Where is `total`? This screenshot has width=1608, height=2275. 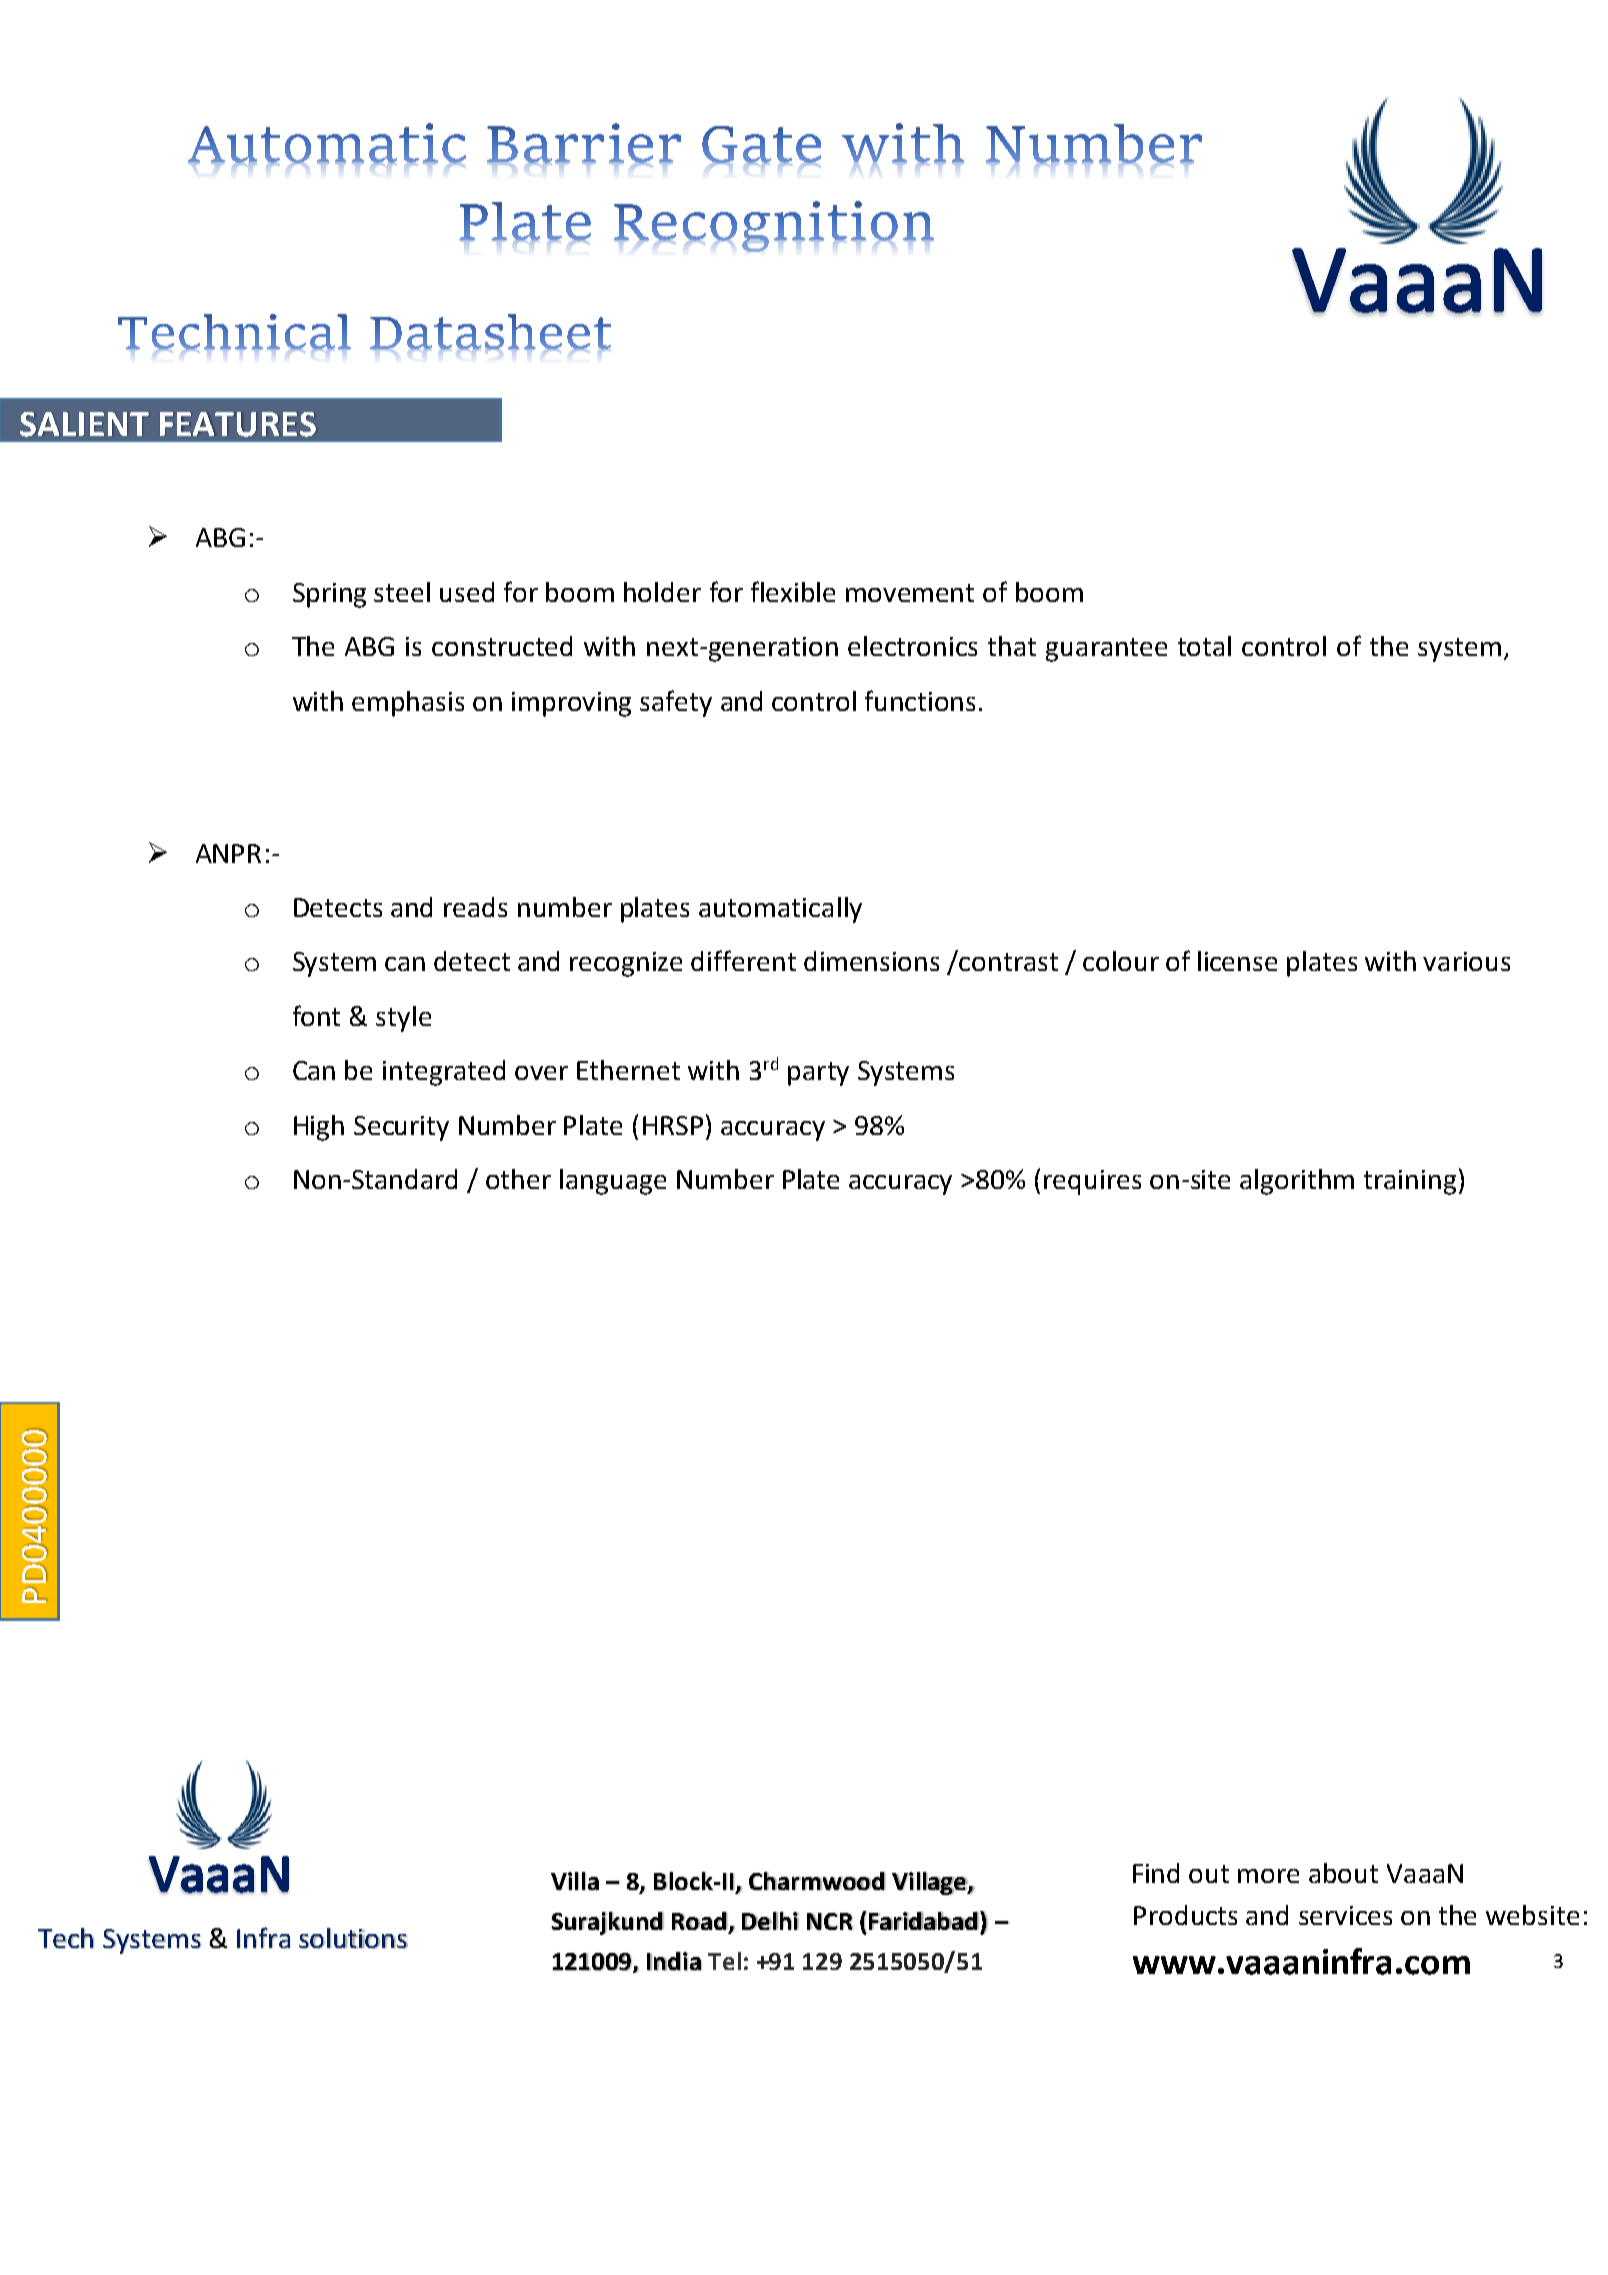
total is located at coordinates (1204, 646).
